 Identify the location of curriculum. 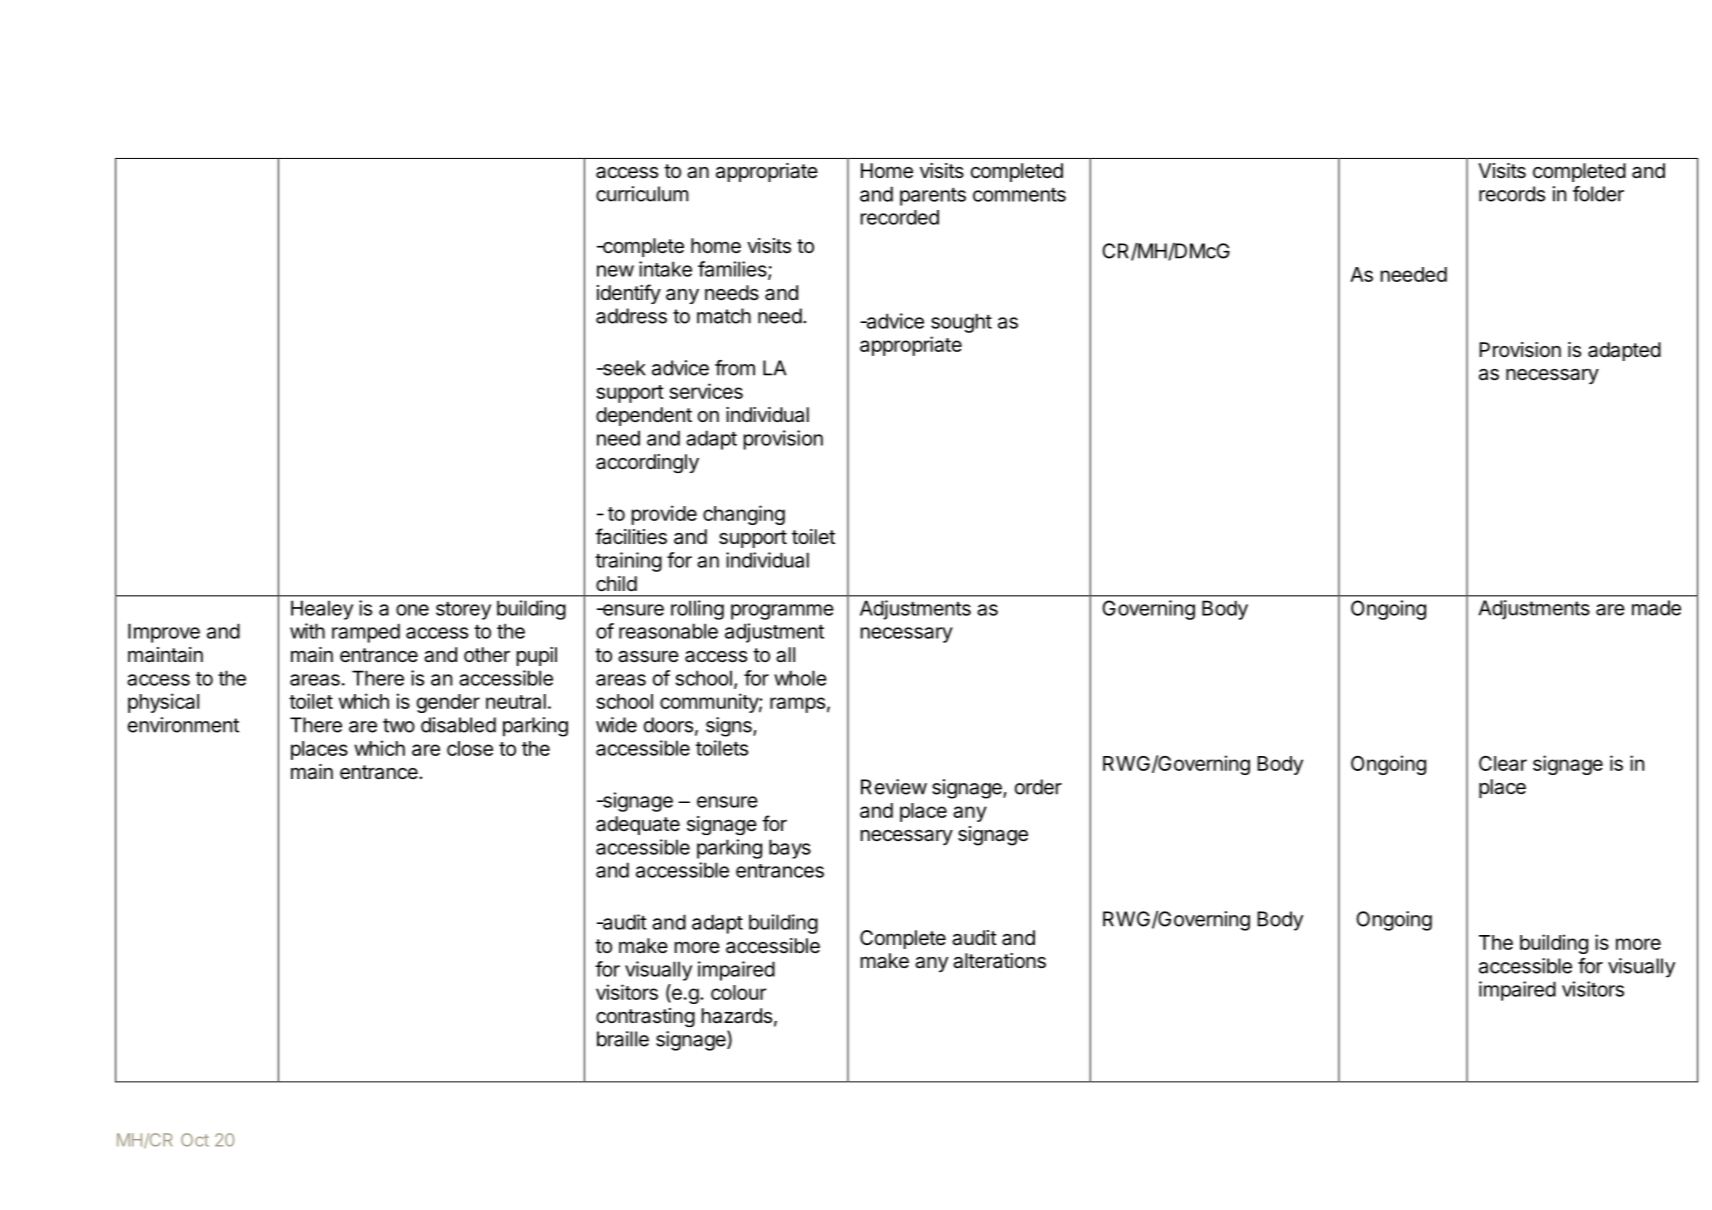
(642, 194).
